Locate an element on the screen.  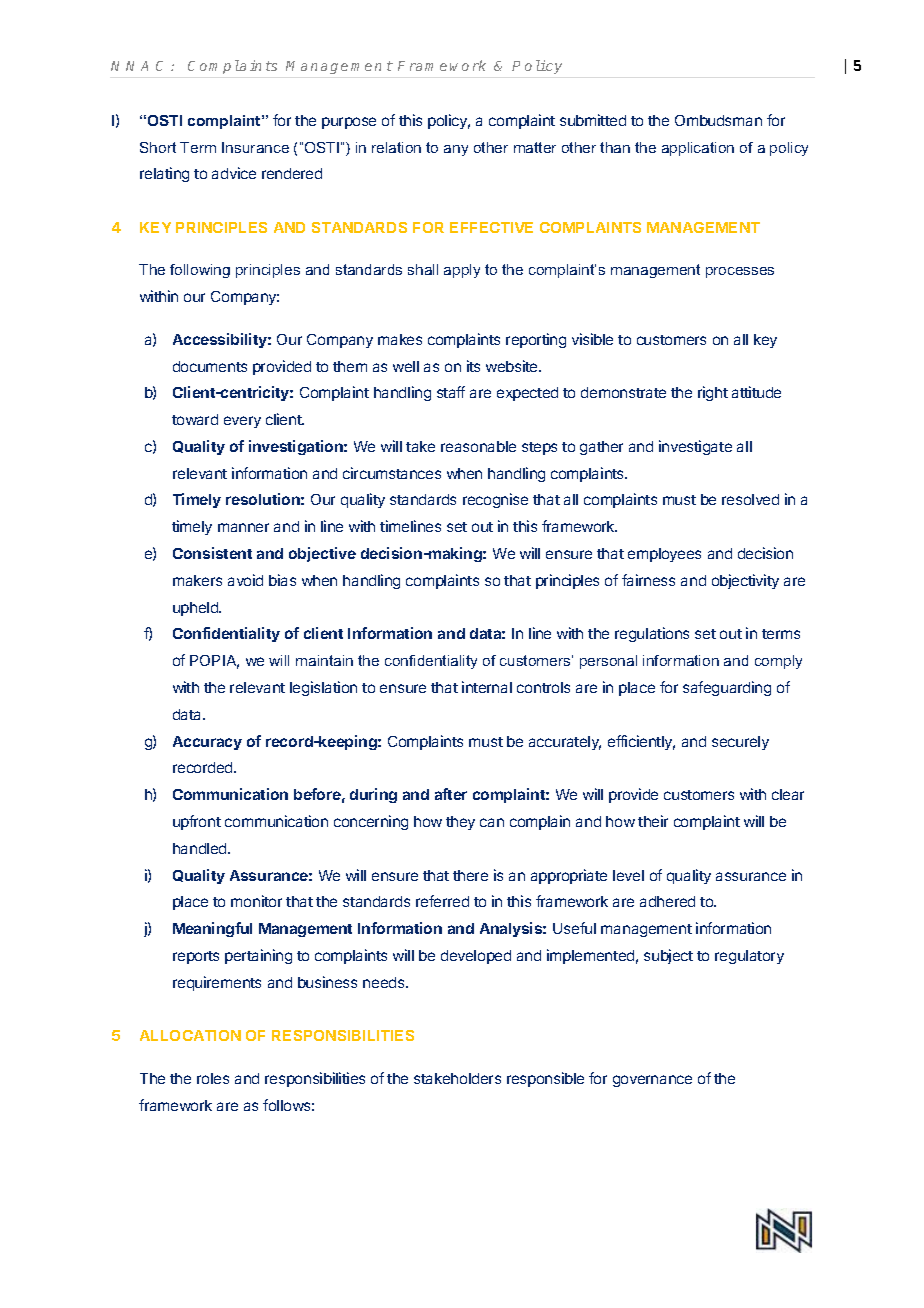
roles is located at coordinates (213, 1078).
